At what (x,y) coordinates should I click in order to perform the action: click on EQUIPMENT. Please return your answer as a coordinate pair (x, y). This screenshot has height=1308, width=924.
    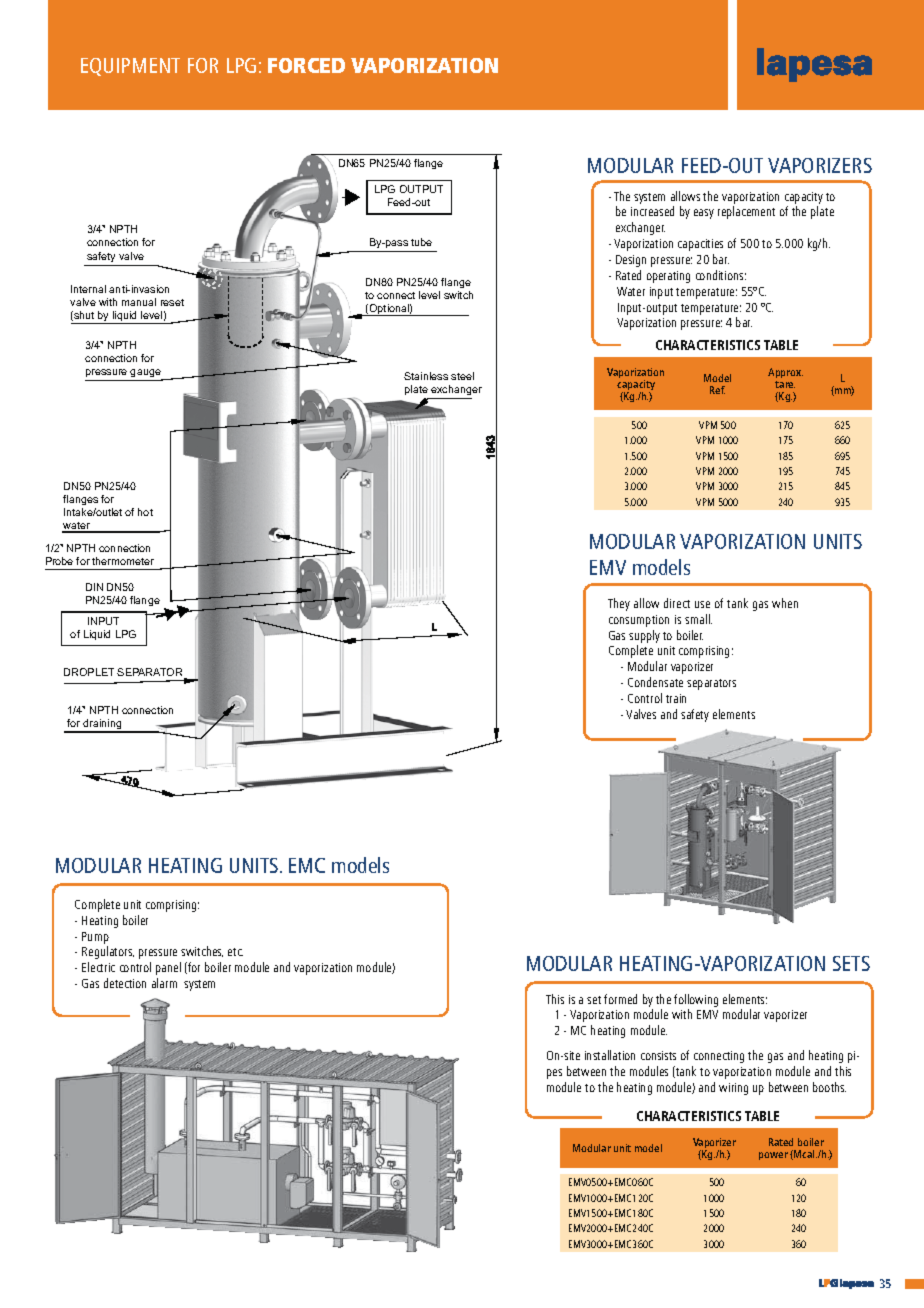
    Looking at the image, I should click on (130, 67).
